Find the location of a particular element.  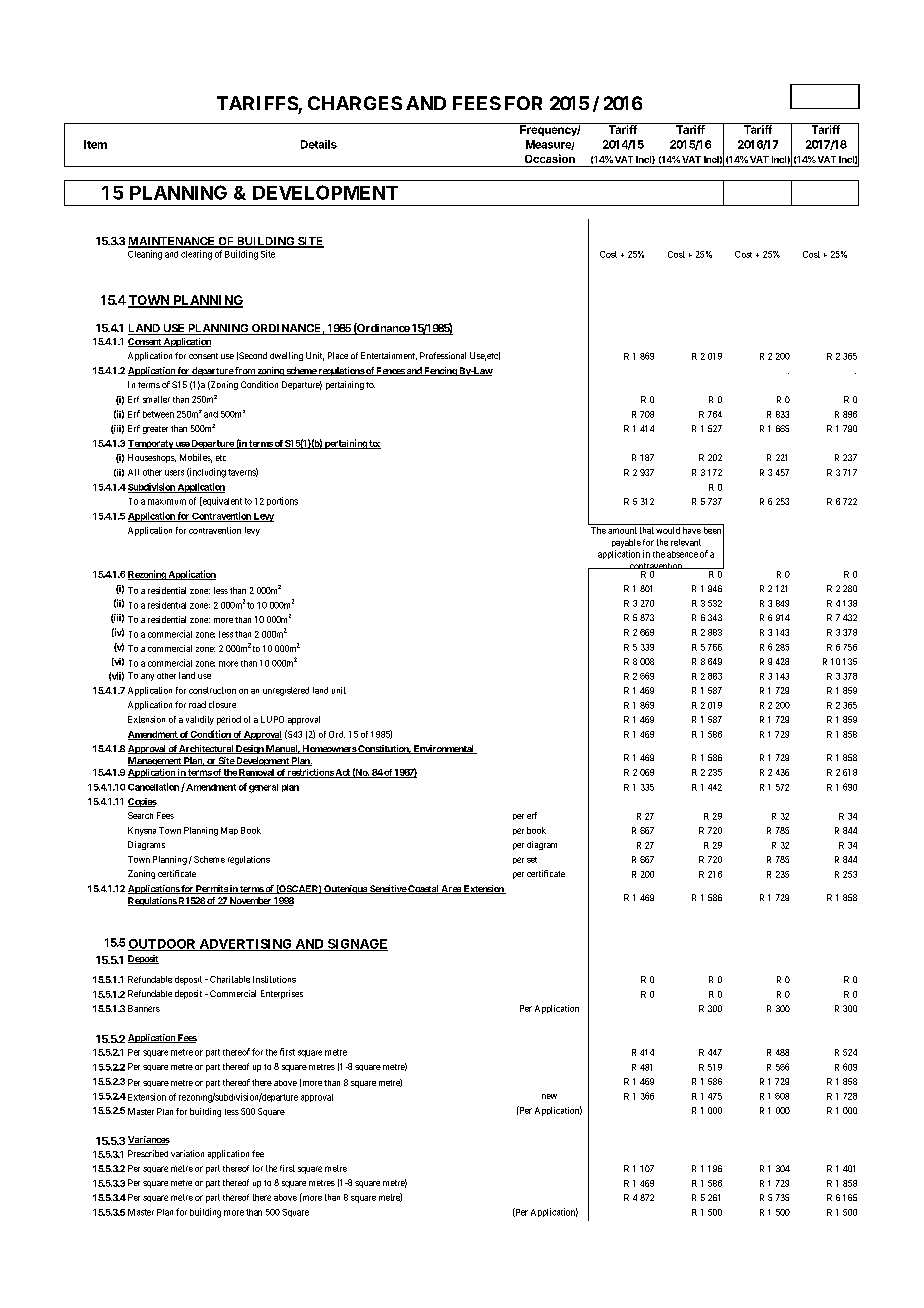

amount is located at coordinates (622, 530).
